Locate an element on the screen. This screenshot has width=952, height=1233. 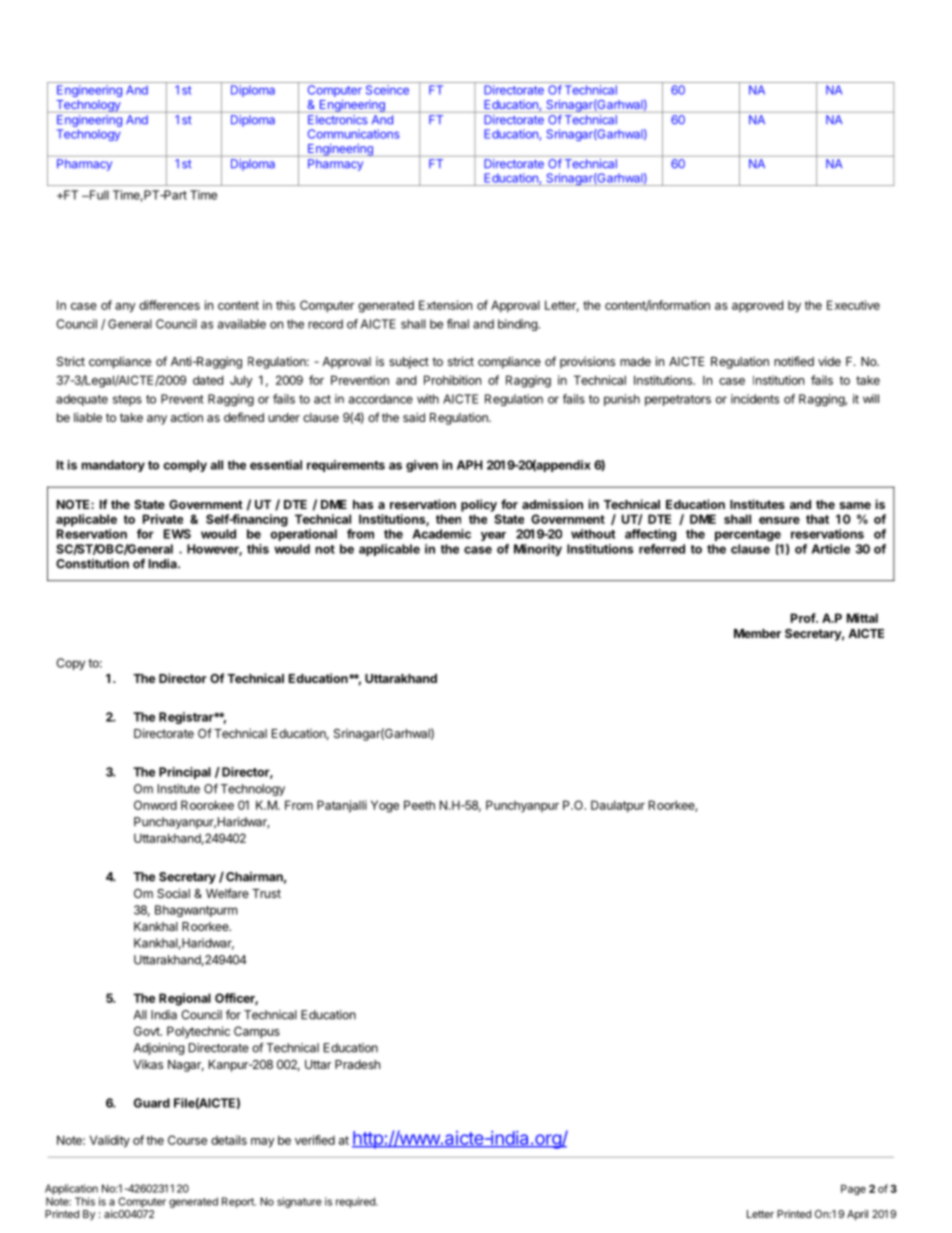
Course is located at coordinates (187, 1140).
